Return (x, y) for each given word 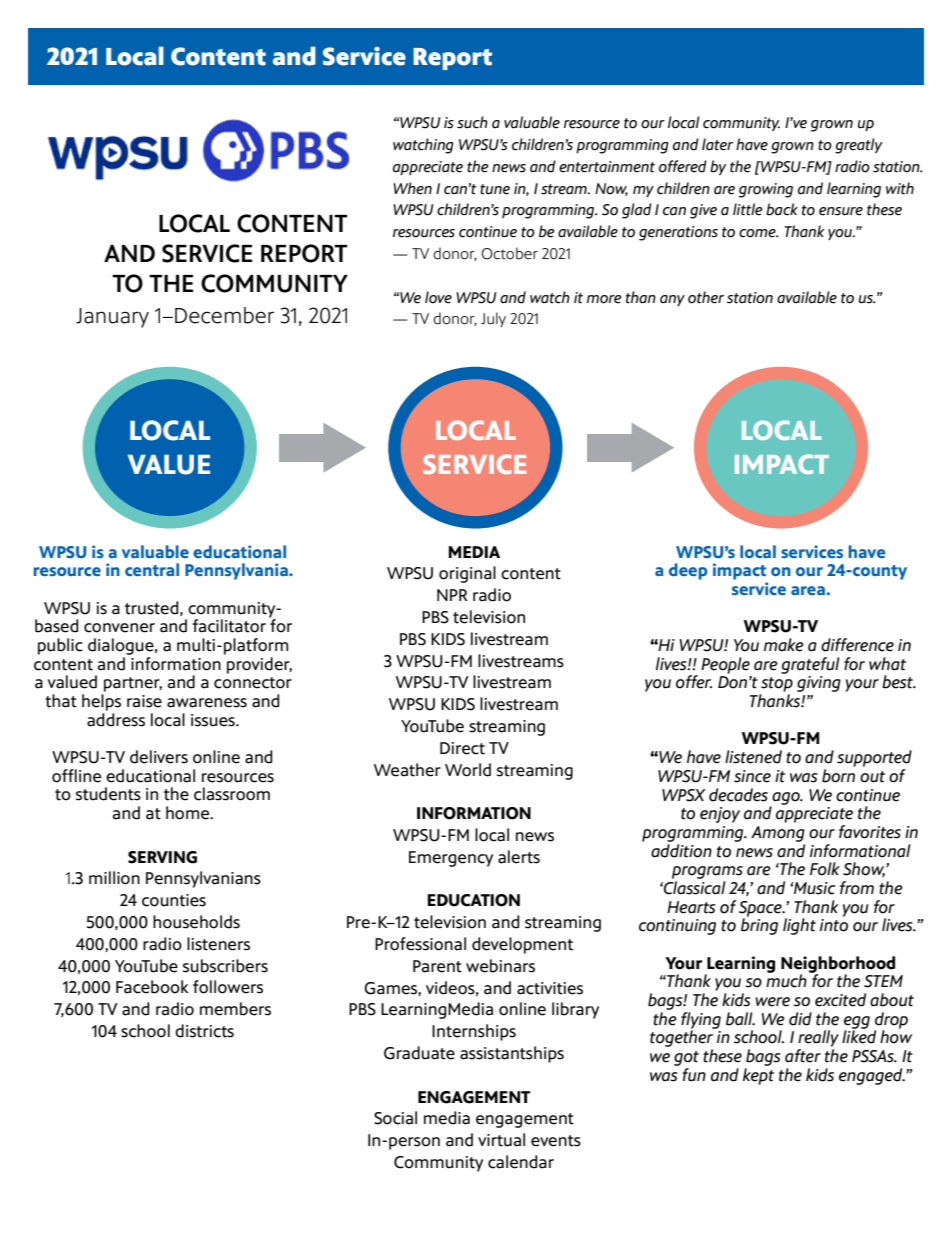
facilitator (229, 626)
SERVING (162, 857)
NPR (452, 595)
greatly (858, 146)
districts (204, 1031)
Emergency (451, 859)
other (706, 297)
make (784, 645)
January (112, 318)
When (412, 188)
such (472, 122)
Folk (825, 869)
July (493, 319)
